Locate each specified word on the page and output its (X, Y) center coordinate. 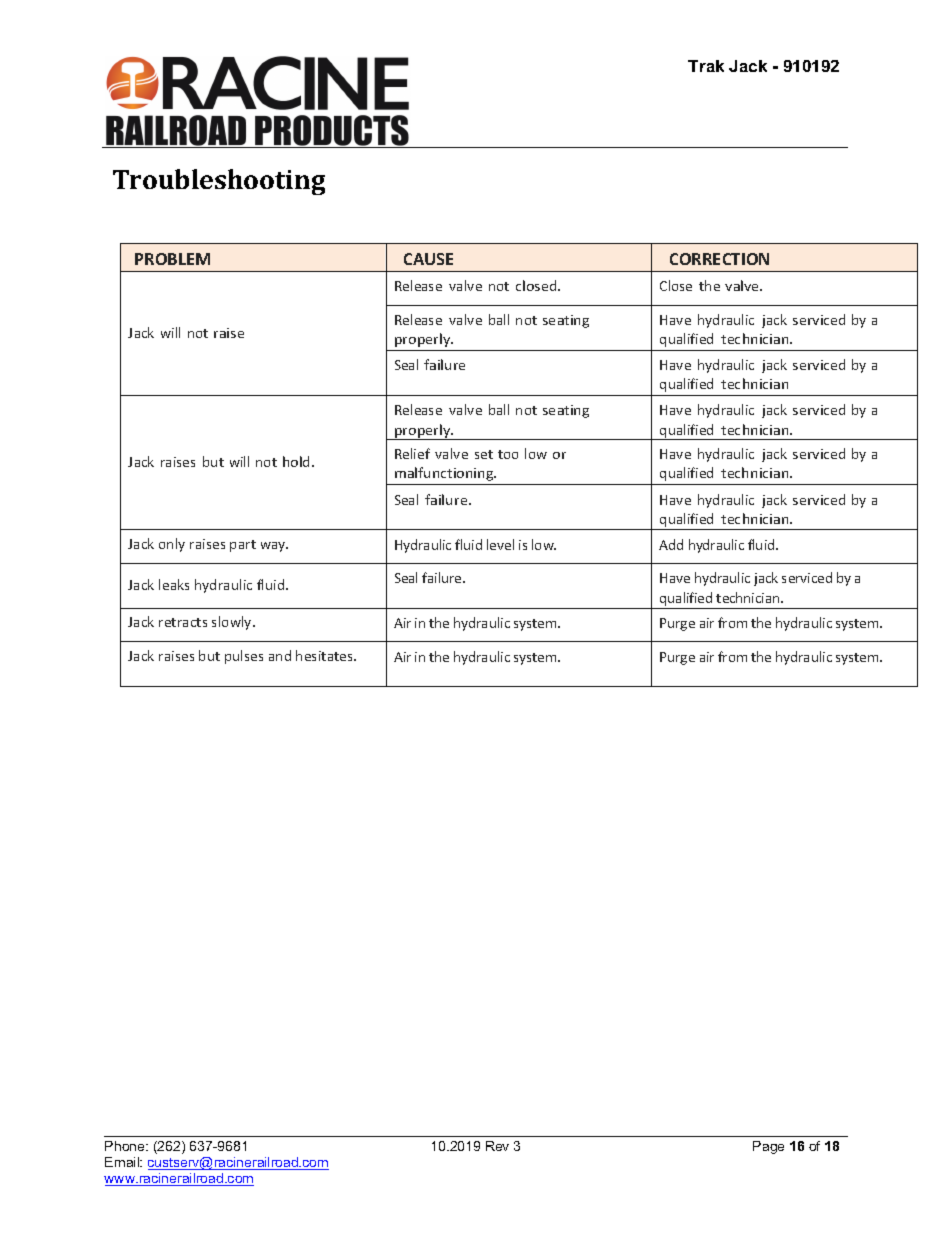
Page (768, 1147)
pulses (244, 657)
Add (671, 544)
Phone (126, 1146)
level (500, 544)
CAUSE (428, 259)
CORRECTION (719, 259)
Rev (497, 1146)
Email (123, 1162)
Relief (412, 453)
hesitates (325, 655)
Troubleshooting (219, 182)
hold (298, 461)
